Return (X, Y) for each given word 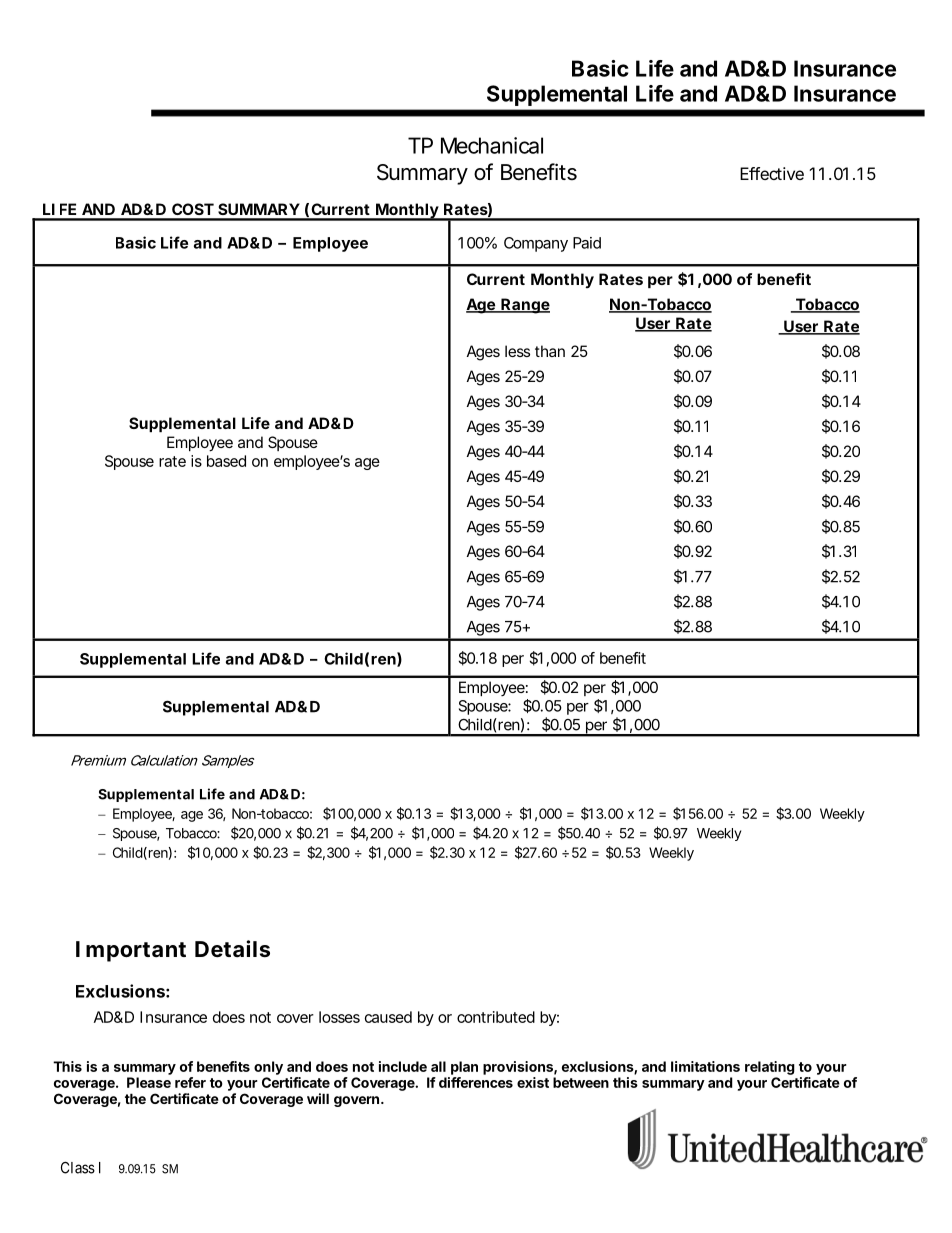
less (517, 351)
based (226, 461)
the (135, 1098)
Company (536, 244)
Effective (772, 173)
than (550, 351)
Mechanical (492, 145)
